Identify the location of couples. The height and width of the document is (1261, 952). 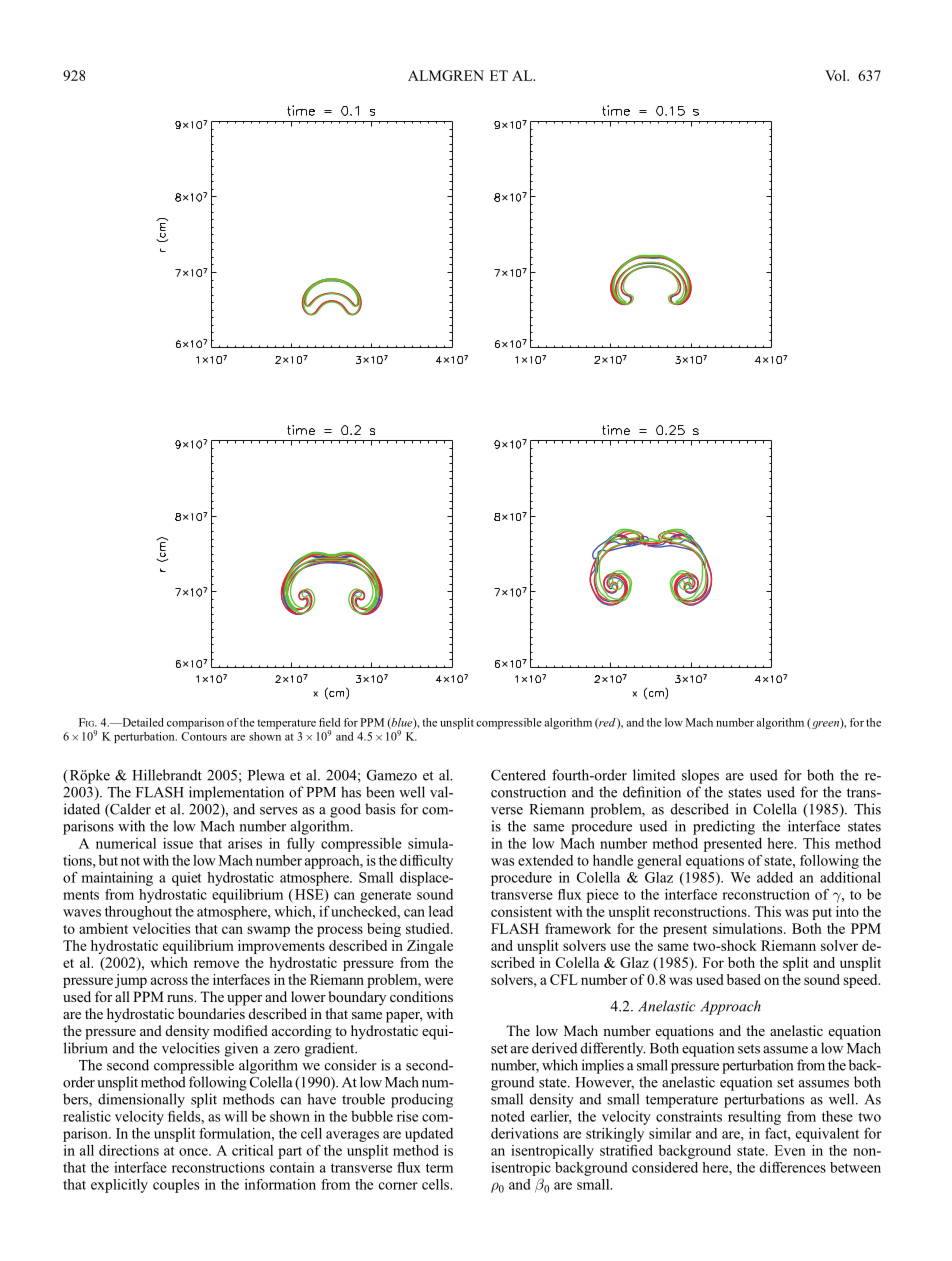
(176, 1186).
